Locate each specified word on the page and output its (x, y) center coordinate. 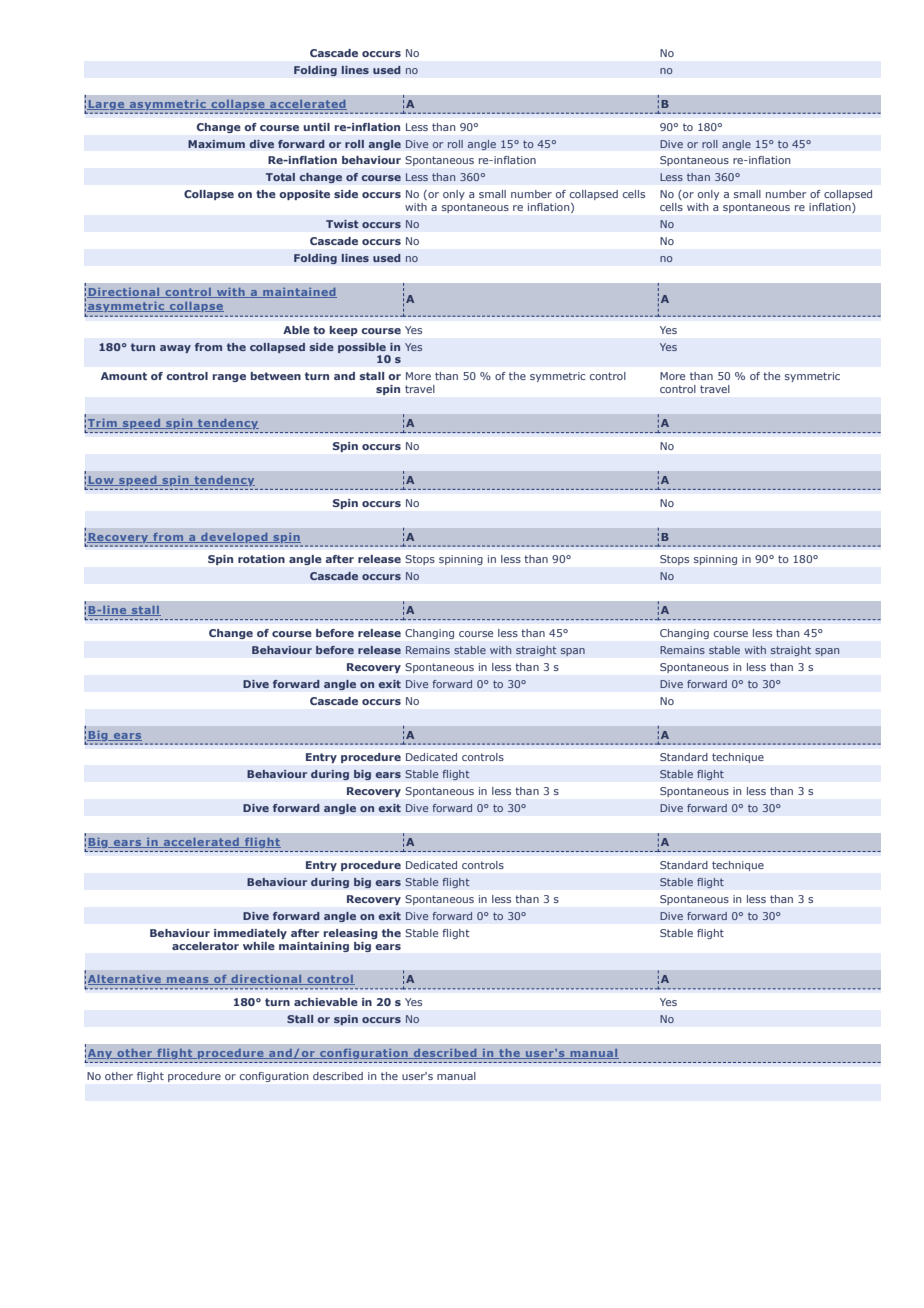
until (316, 127)
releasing (351, 934)
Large (107, 105)
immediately (250, 934)
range (229, 378)
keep (344, 331)
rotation (261, 559)
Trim (103, 424)
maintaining (314, 947)
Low (101, 481)
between (276, 376)
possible (362, 348)
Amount (124, 376)
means (188, 981)
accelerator (205, 946)
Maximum (216, 144)
